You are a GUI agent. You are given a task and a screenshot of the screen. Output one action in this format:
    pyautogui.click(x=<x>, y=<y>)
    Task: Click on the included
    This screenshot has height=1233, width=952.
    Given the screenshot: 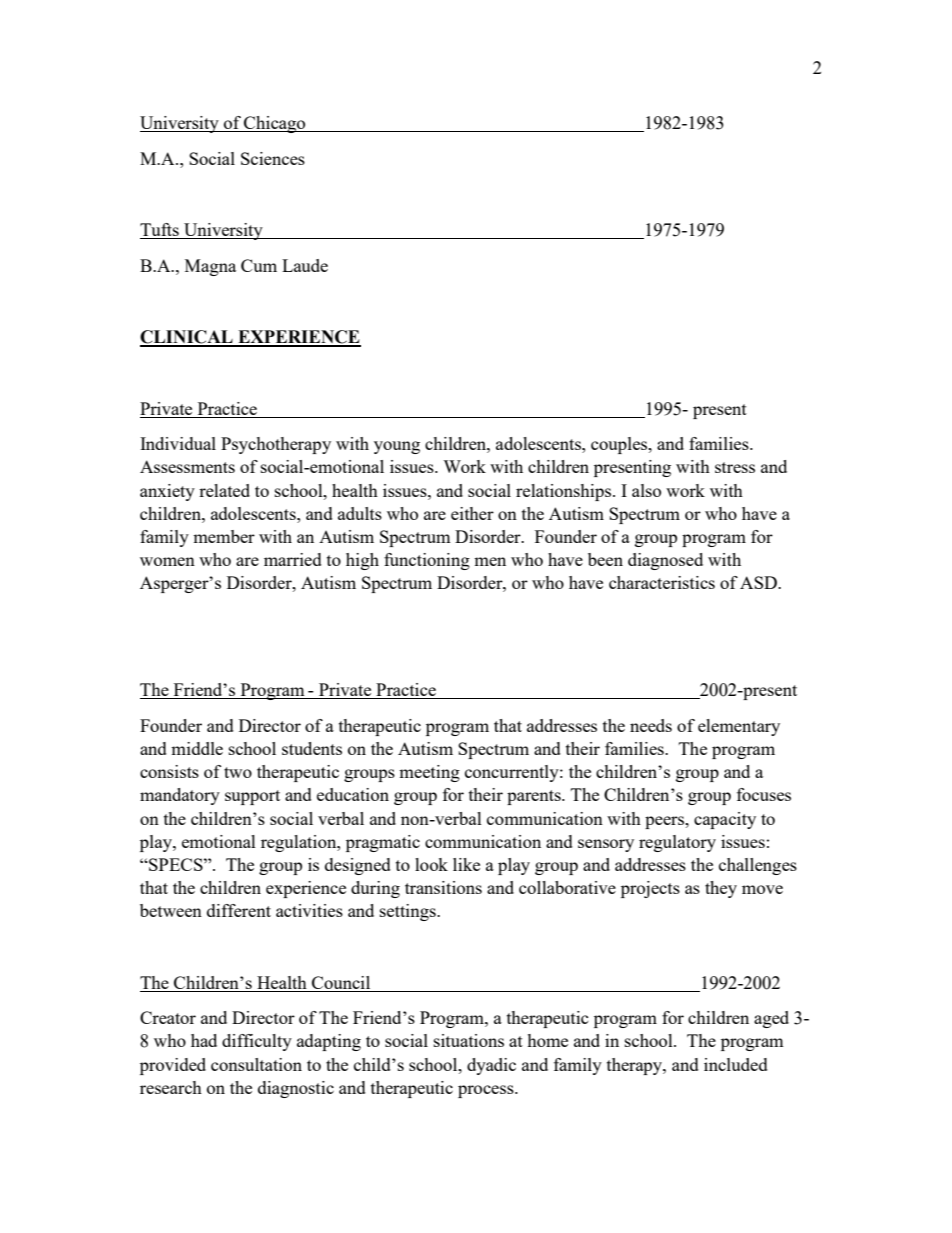 What is the action you would take?
    pyautogui.click(x=736, y=1064)
